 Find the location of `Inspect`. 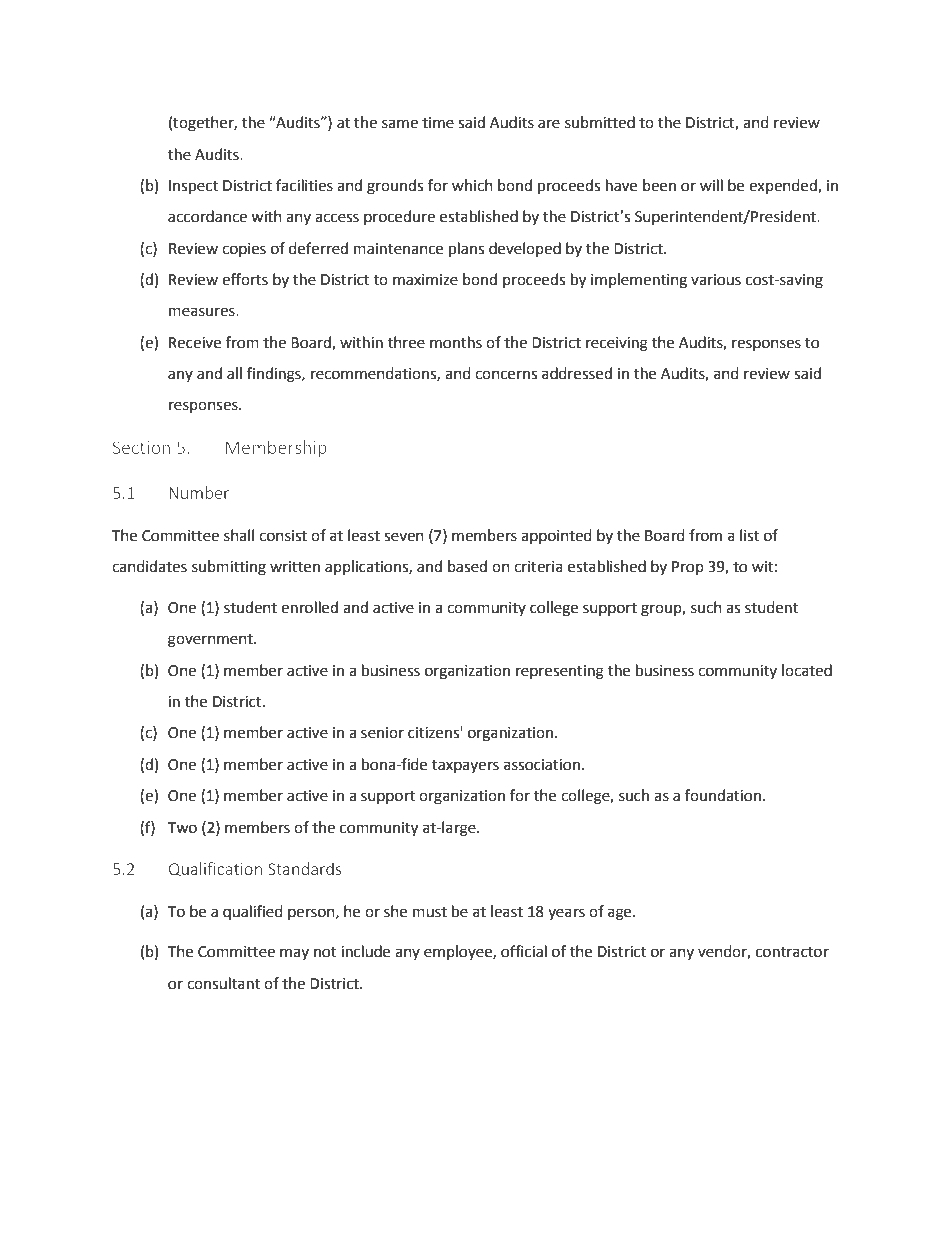

Inspect is located at coordinates (193, 187).
